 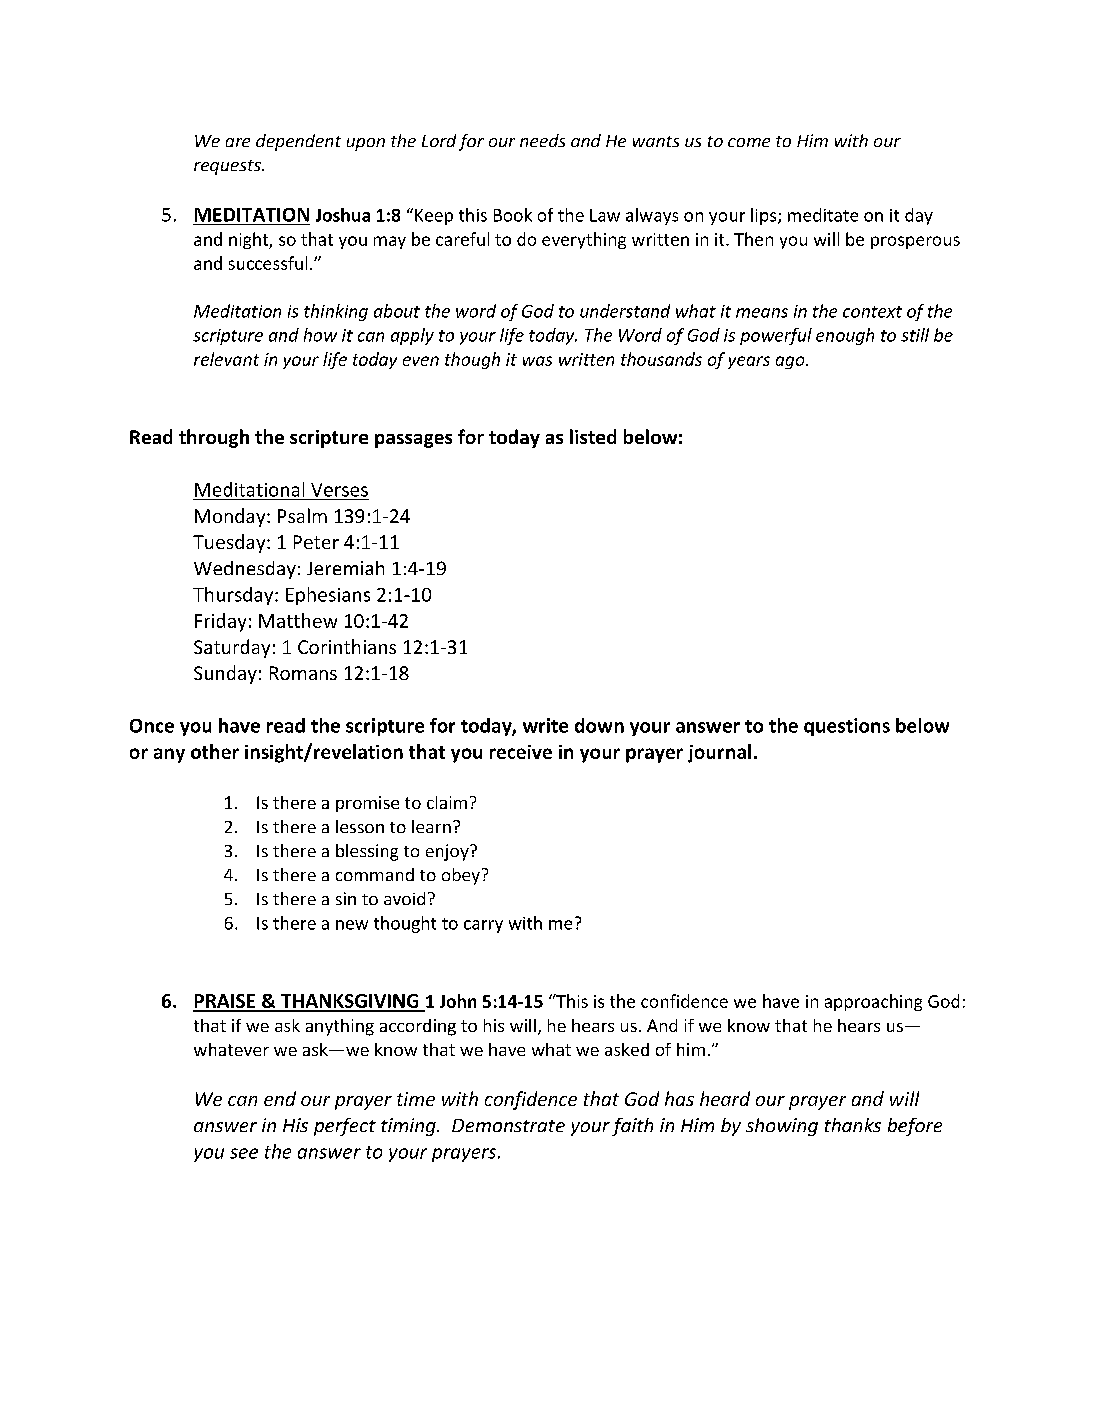 I want to click on questions, so click(x=847, y=727).
